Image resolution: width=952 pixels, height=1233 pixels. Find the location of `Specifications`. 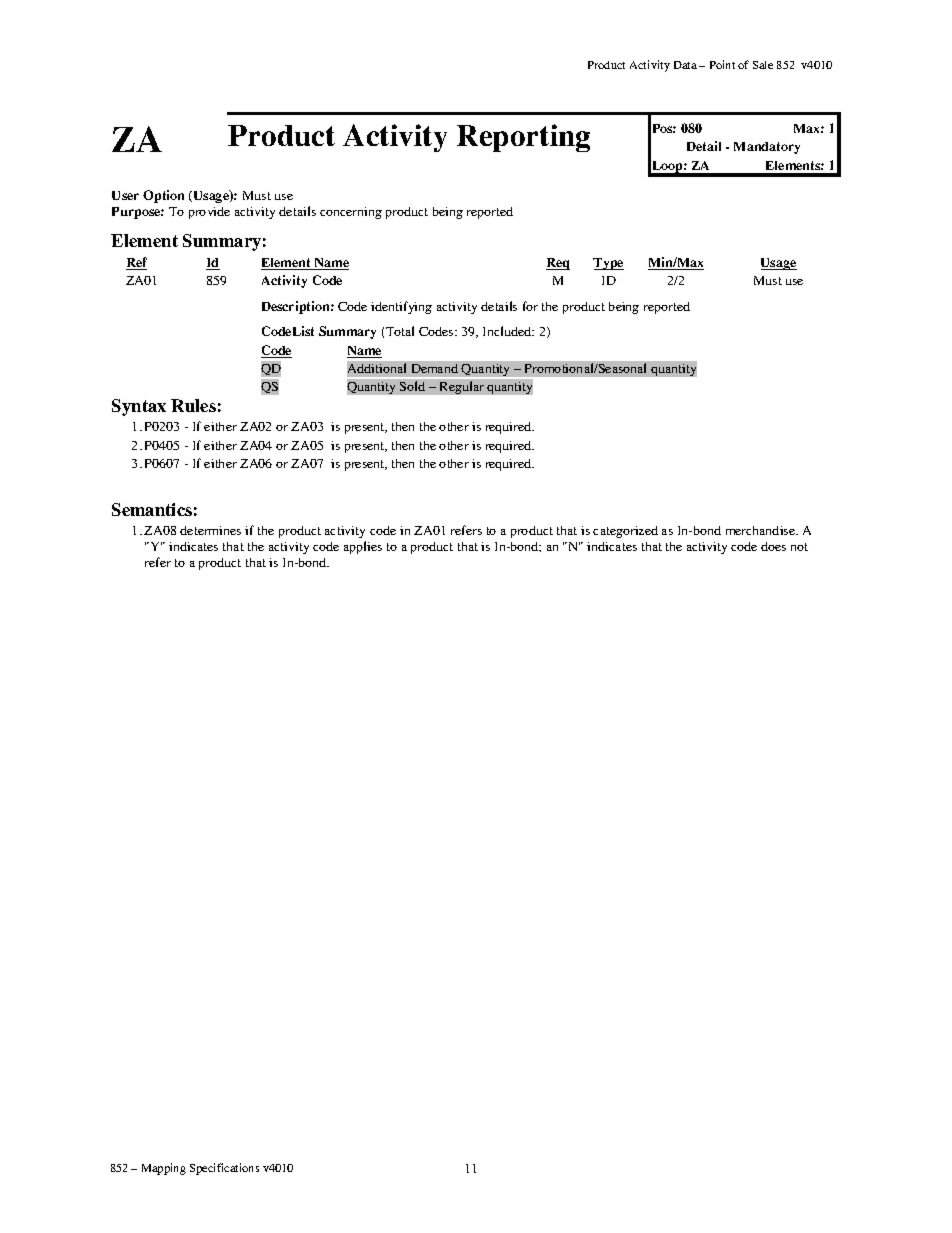

Specifications is located at coordinates (224, 1169).
